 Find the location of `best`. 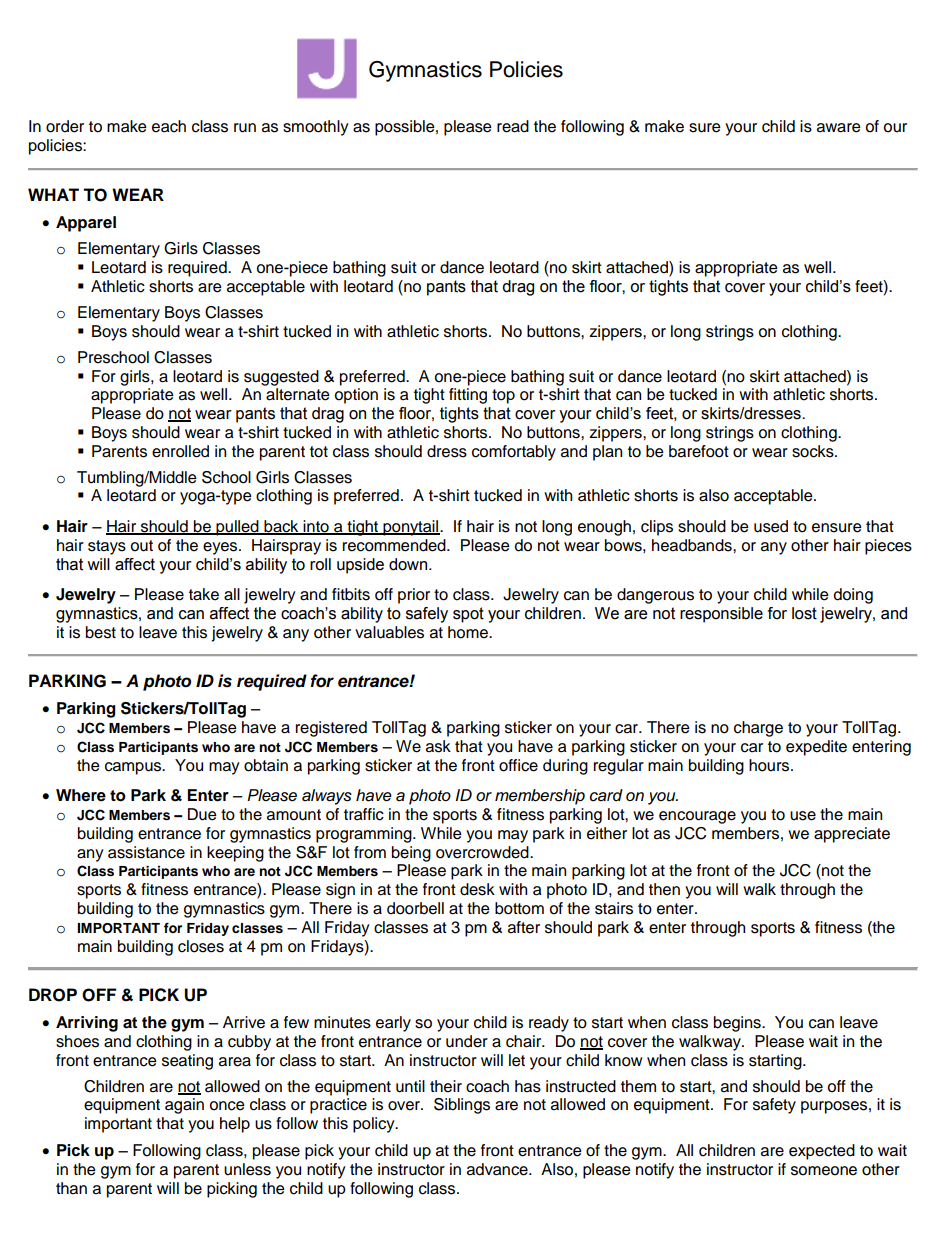

best is located at coordinates (101, 632).
